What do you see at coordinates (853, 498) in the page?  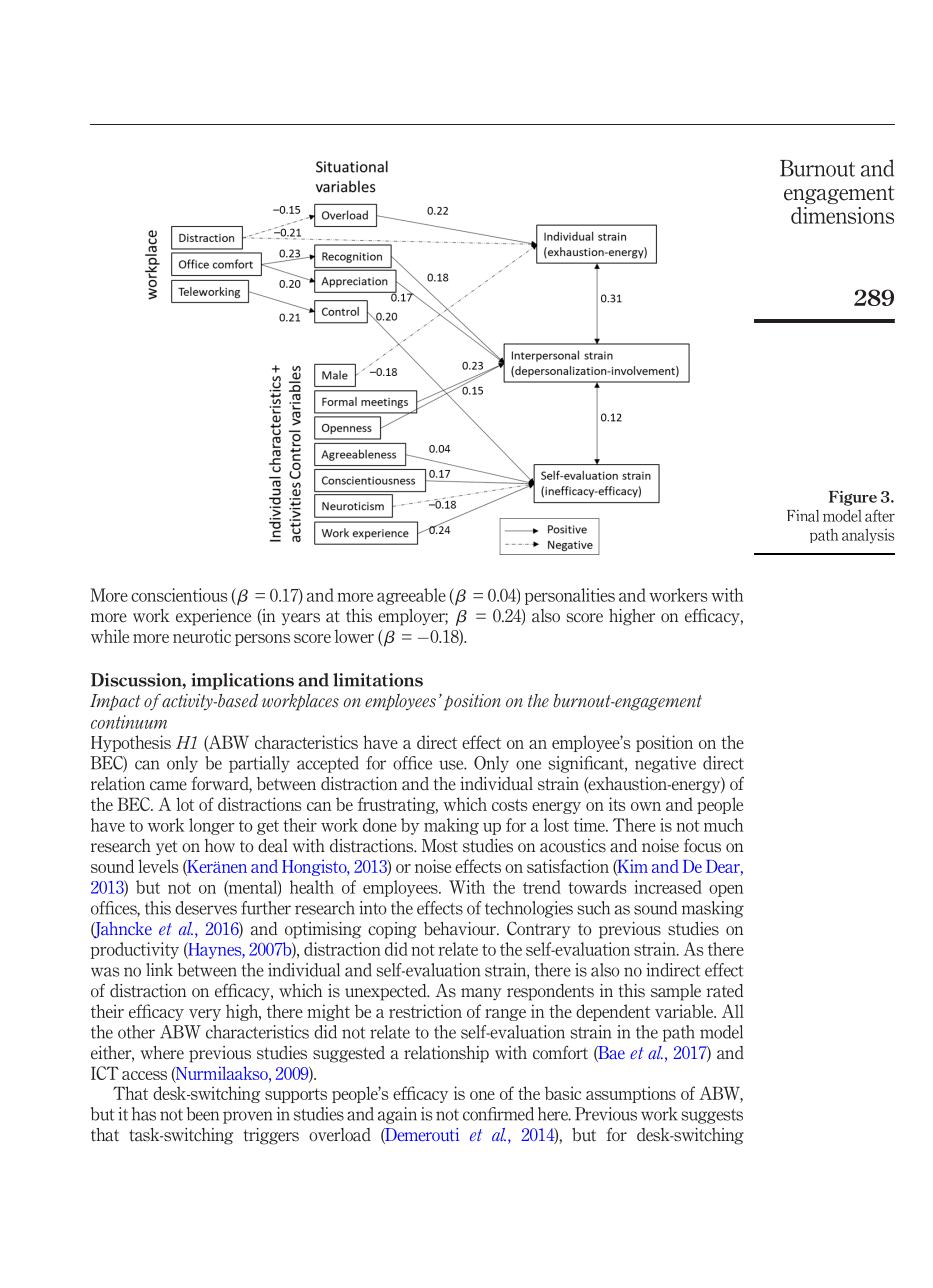 I see `Figure` at bounding box center [853, 498].
